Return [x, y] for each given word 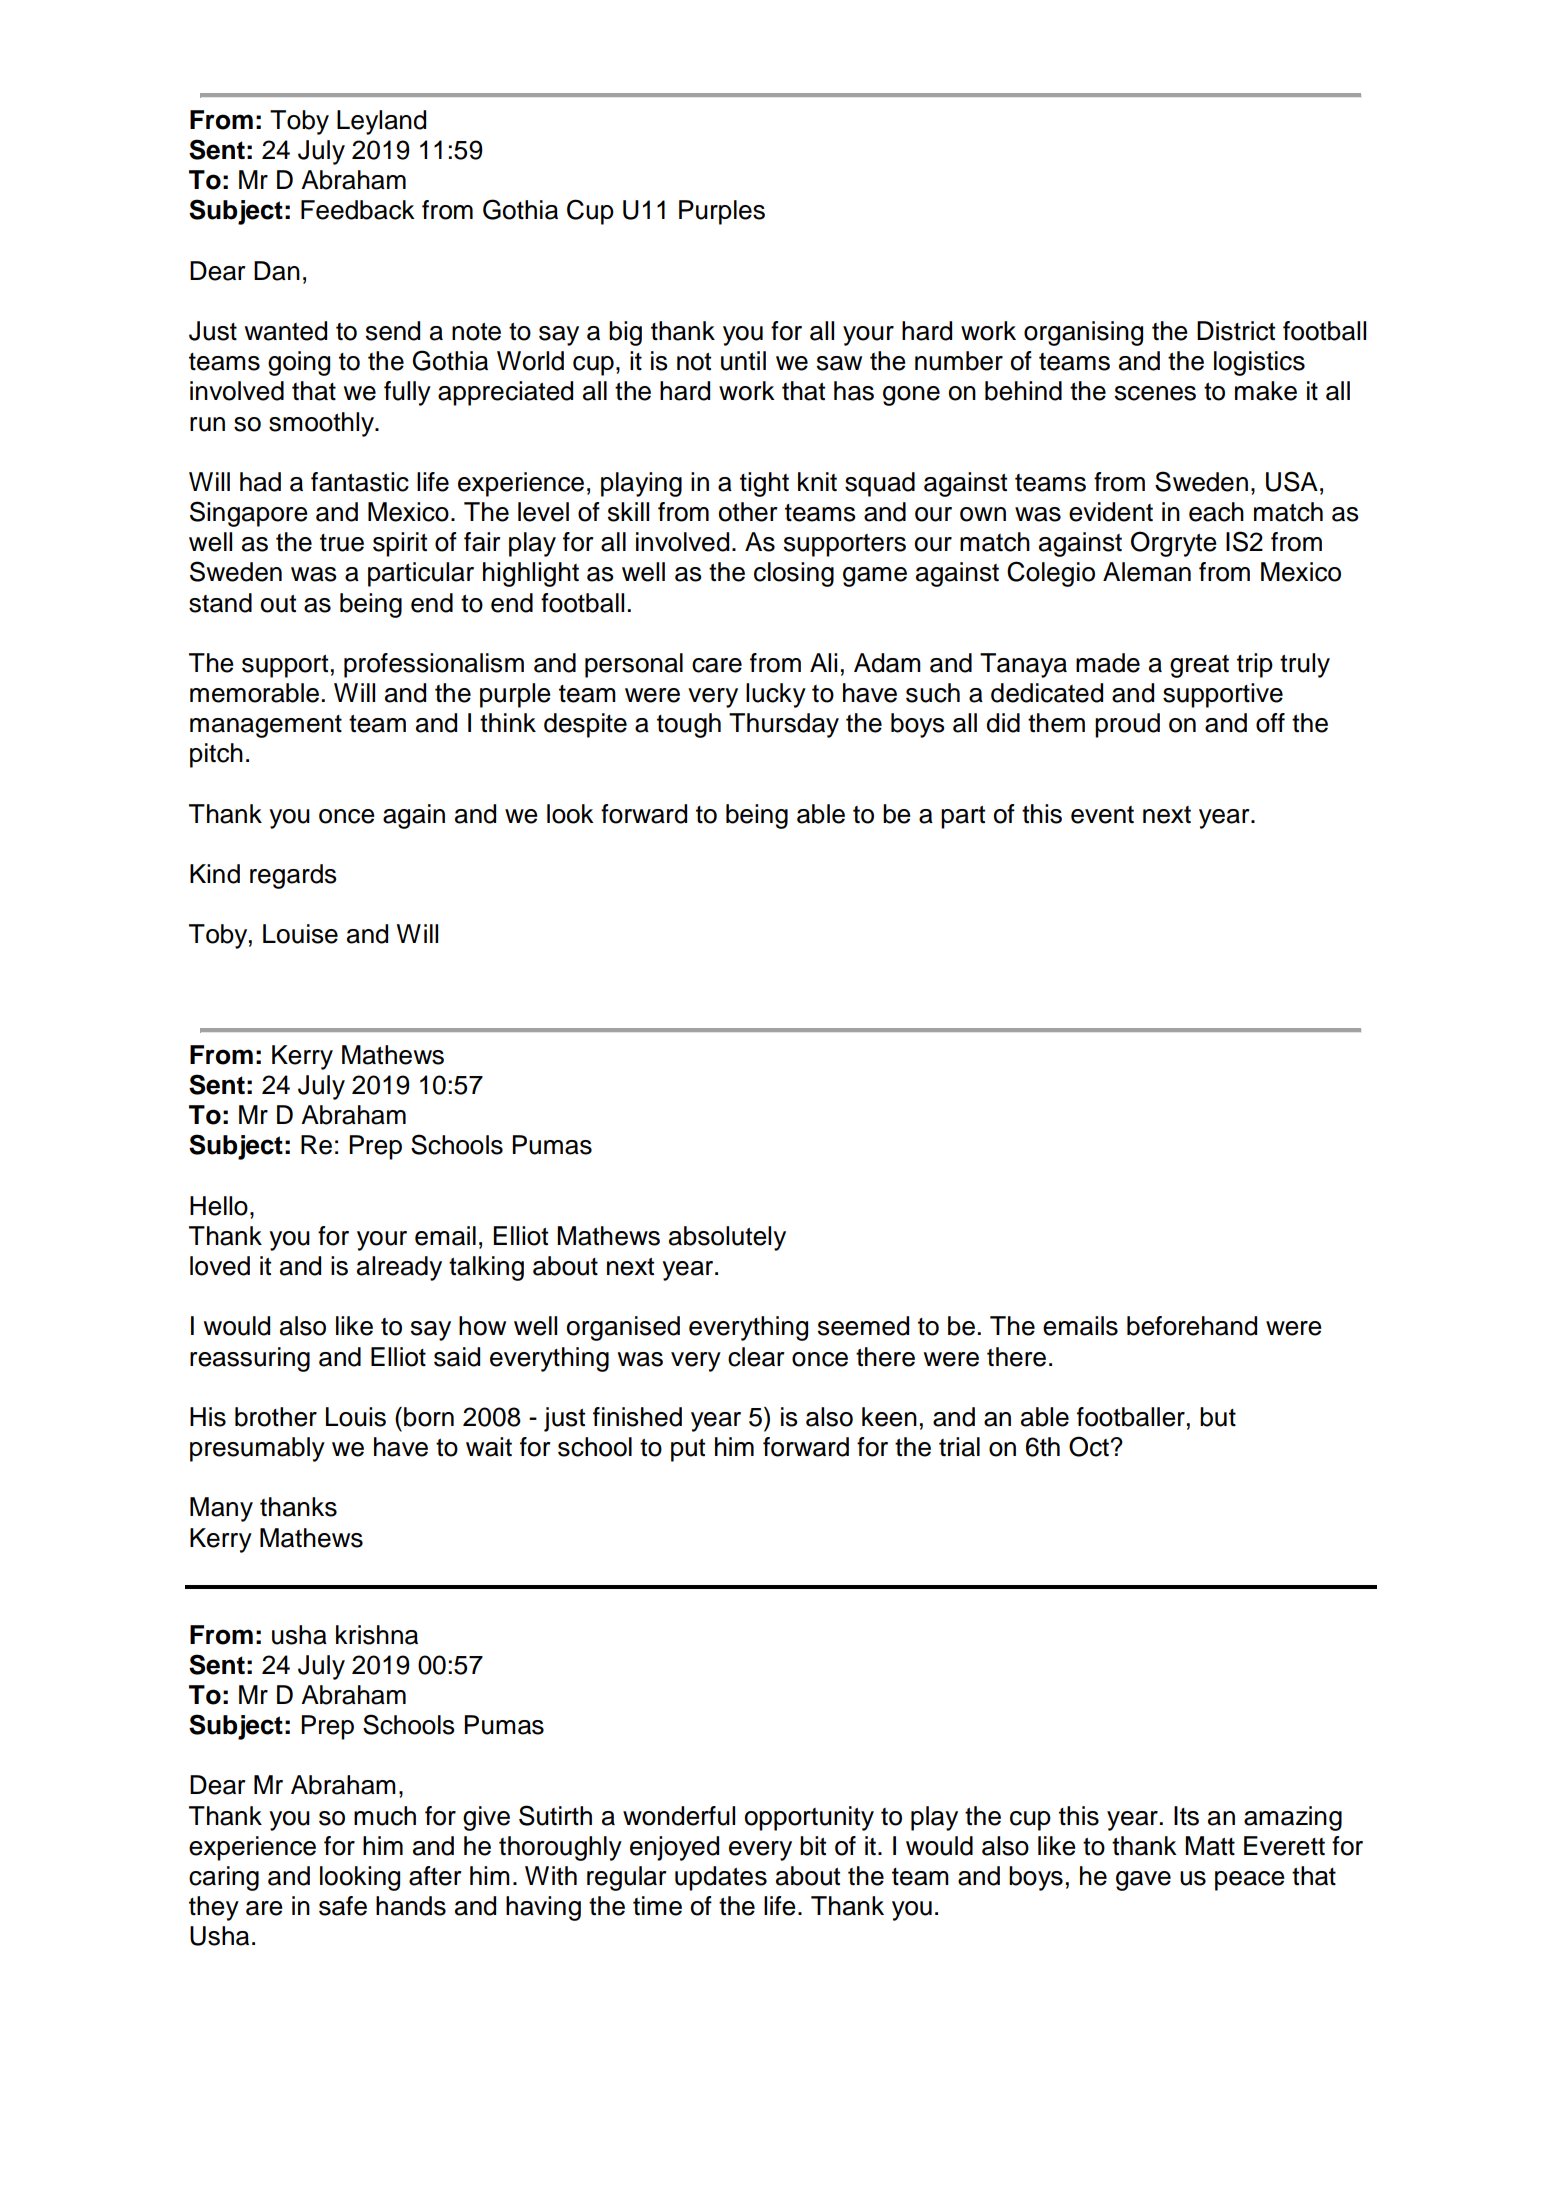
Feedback [358, 210]
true [342, 543]
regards [293, 876]
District [1236, 331]
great [1199, 666]
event [1102, 815]
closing [794, 574]
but [1218, 1417]
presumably [257, 1449]
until [743, 361]
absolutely [727, 1238]
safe [343, 1906]
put [688, 1450]
